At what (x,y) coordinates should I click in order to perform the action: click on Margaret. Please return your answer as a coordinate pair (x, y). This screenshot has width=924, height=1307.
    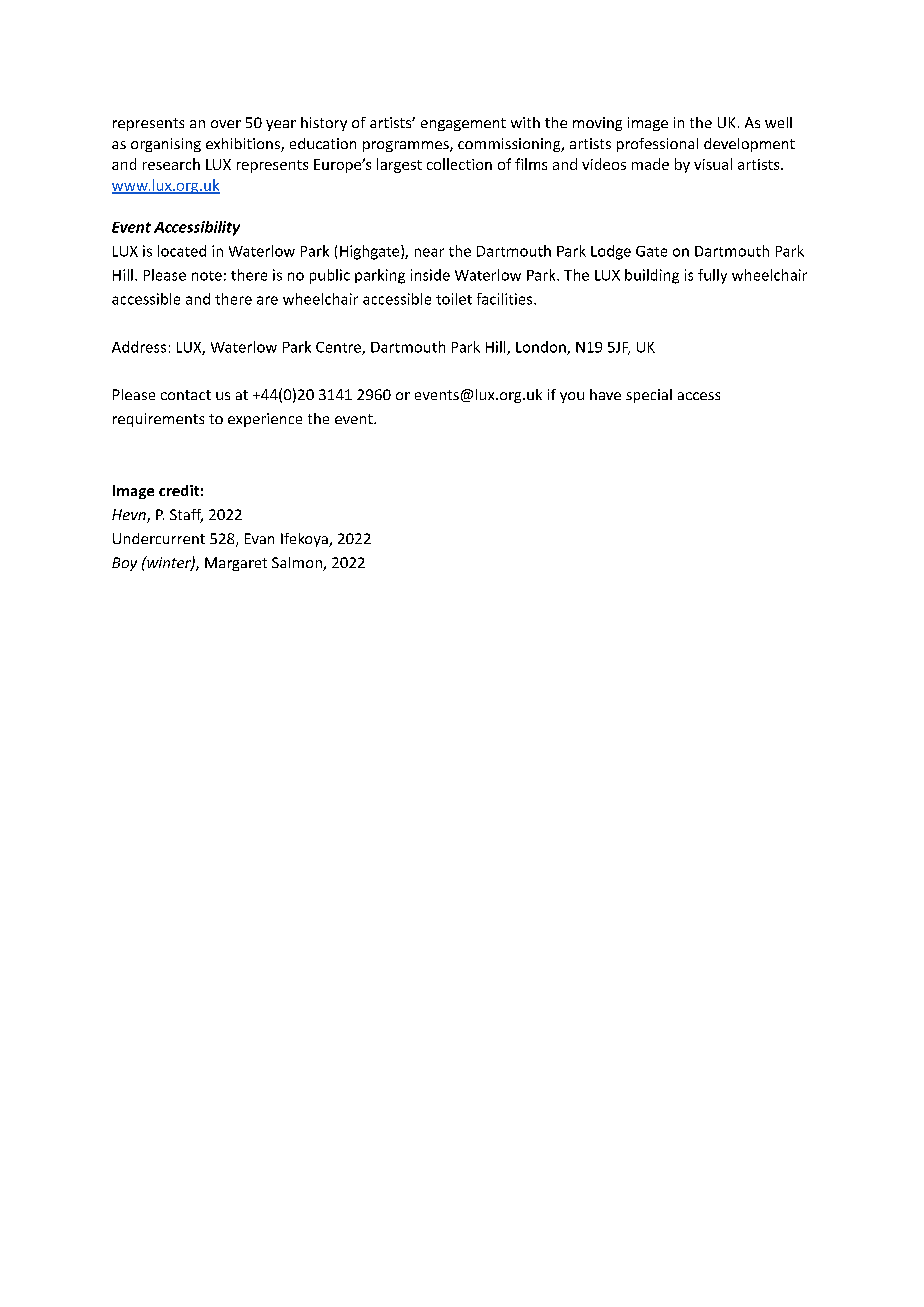
    Looking at the image, I should click on (236, 564).
